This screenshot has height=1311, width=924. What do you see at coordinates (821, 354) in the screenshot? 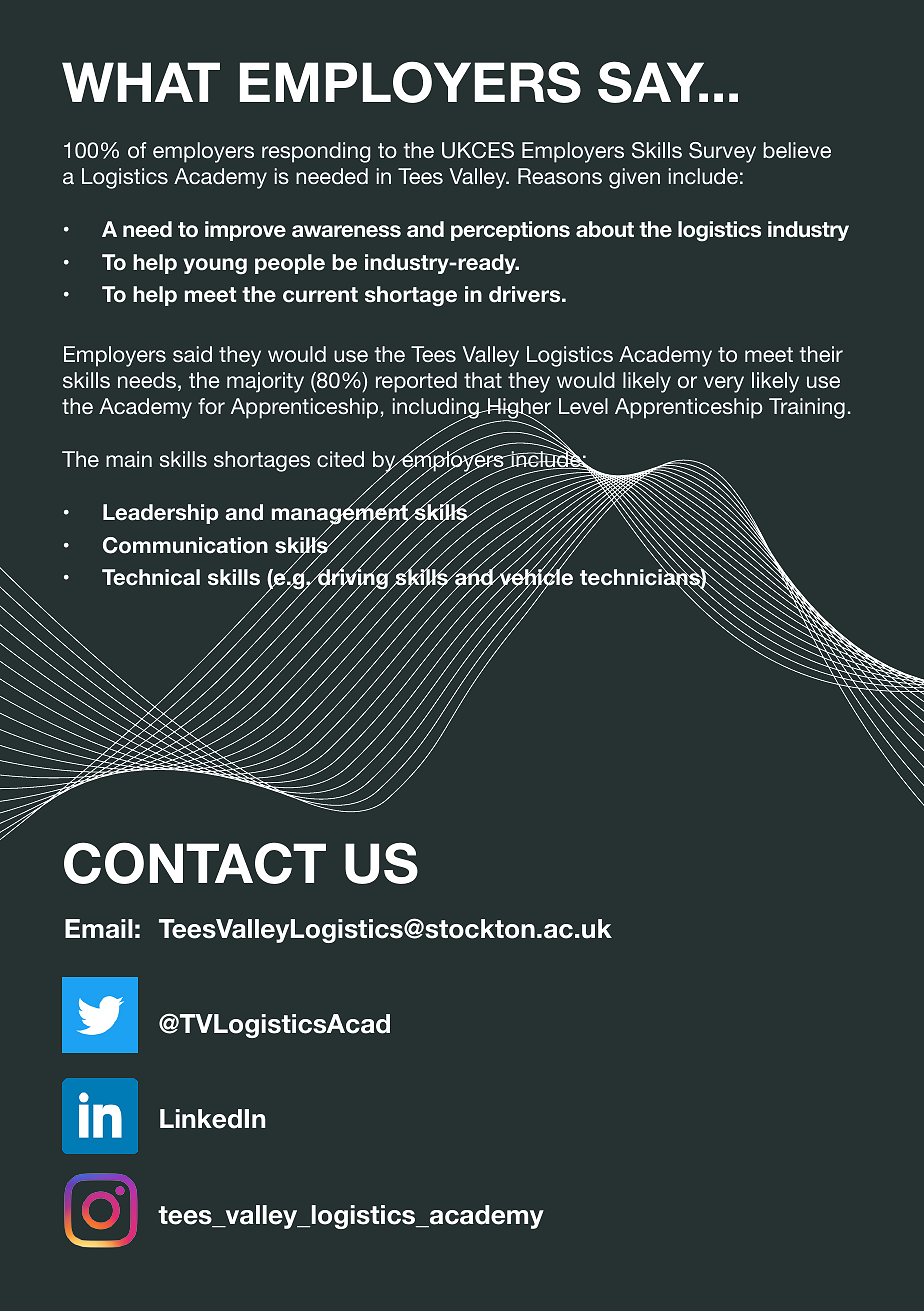
I see `their` at bounding box center [821, 354].
